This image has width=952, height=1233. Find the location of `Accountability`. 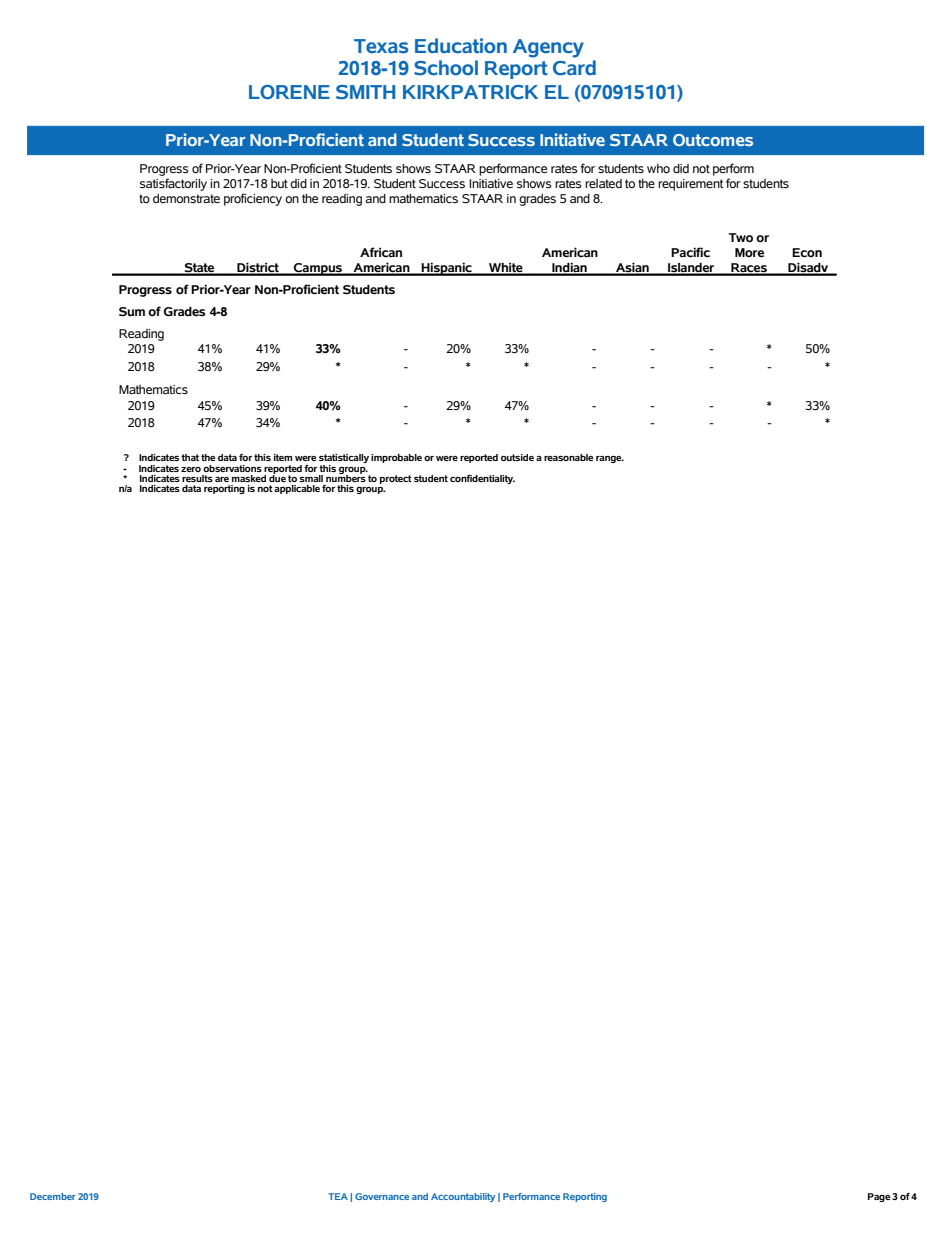

Accountability is located at coordinates (463, 1197).
